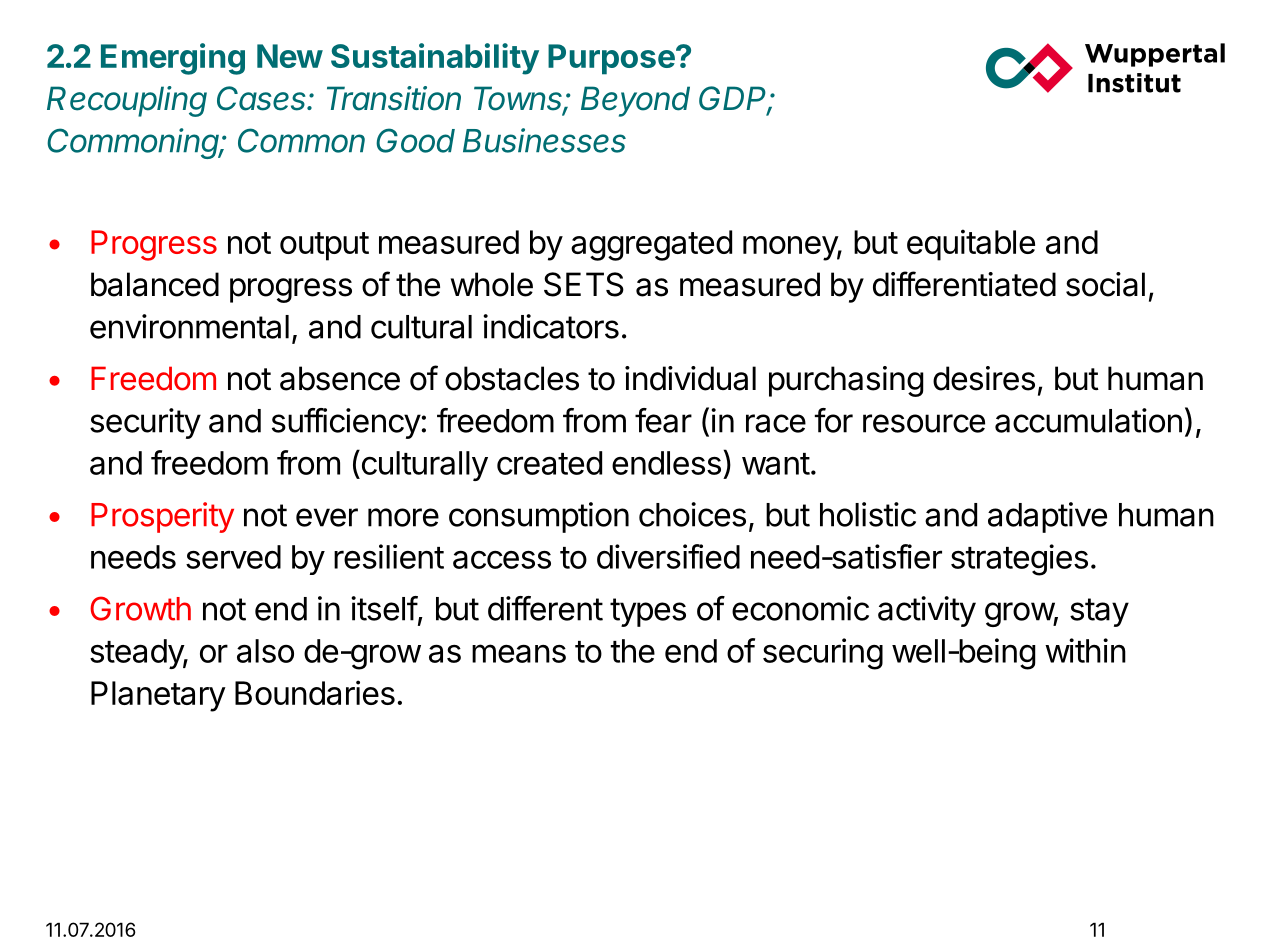 This image has height=952, width=1271. What do you see at coordinates (666, 463) in the image?
I see `endless` at bounding box center [666, 463].
